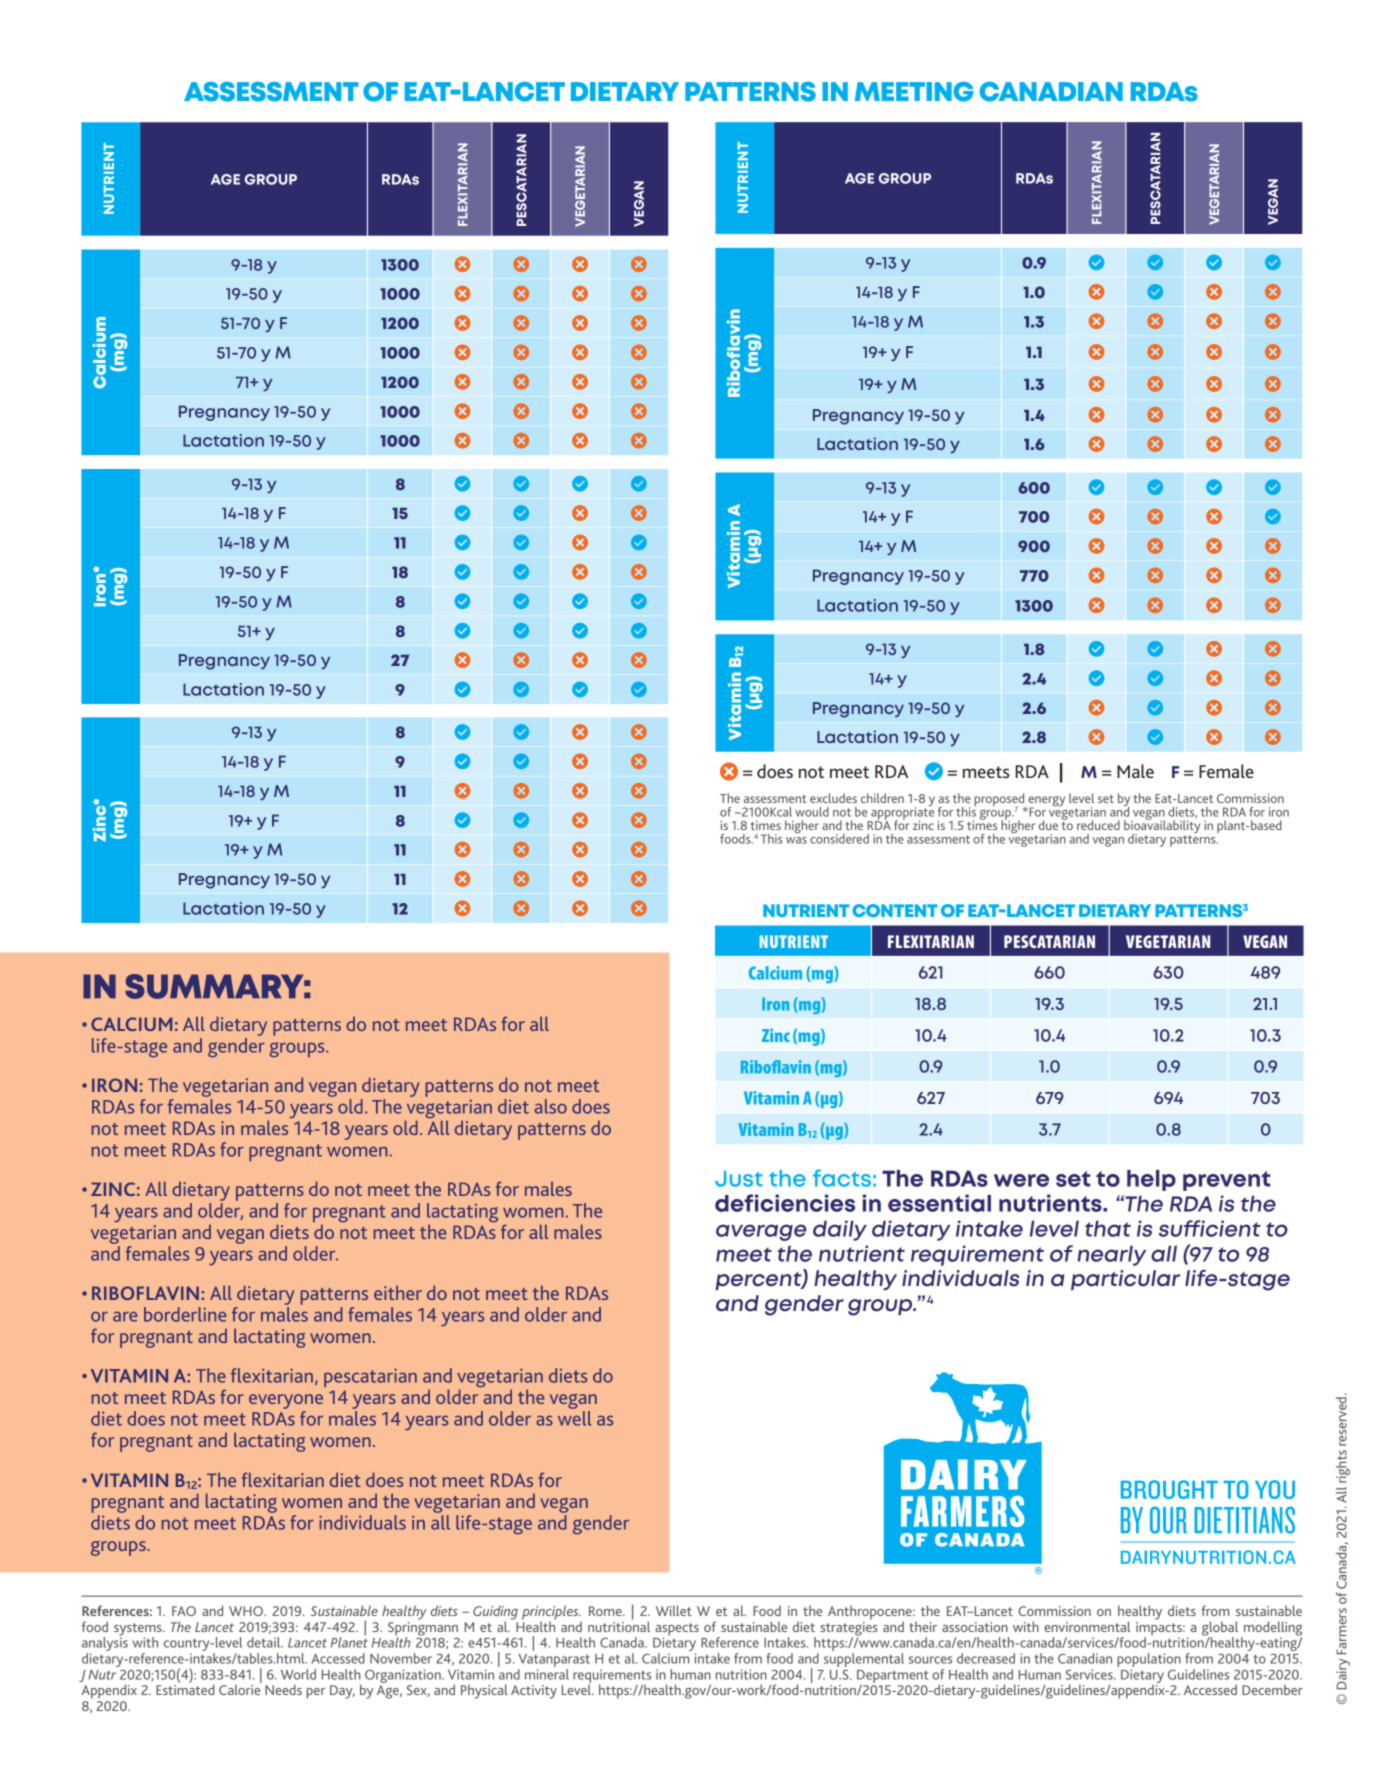 Image resolution: width=1384 pixels, height=1791 pixels. I want to click on Just, so click(739, 1179).
